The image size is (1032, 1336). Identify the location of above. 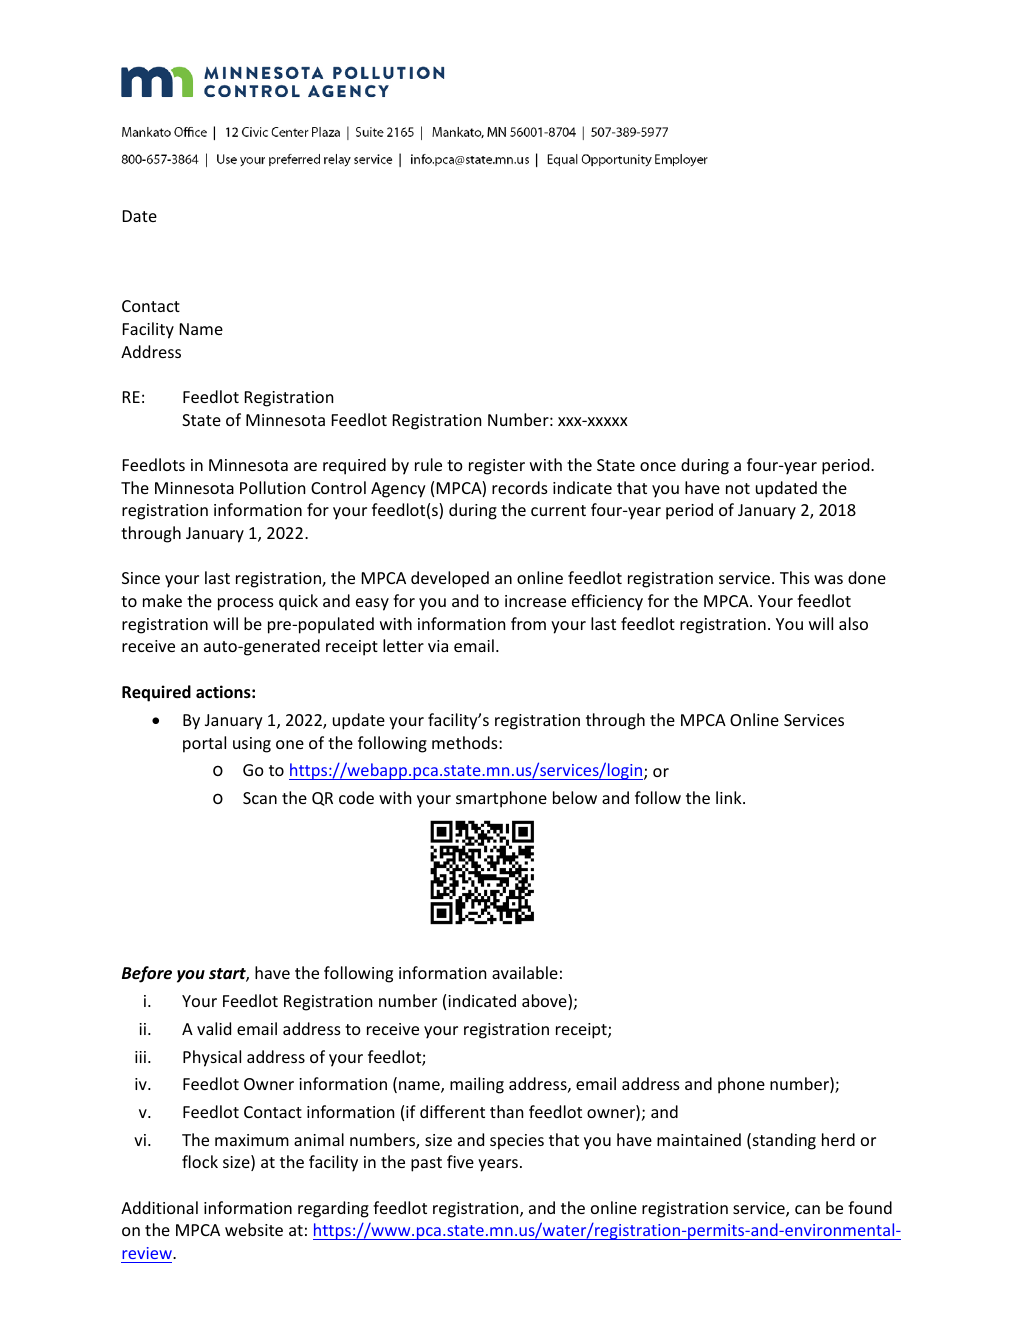
(545, 1002).
